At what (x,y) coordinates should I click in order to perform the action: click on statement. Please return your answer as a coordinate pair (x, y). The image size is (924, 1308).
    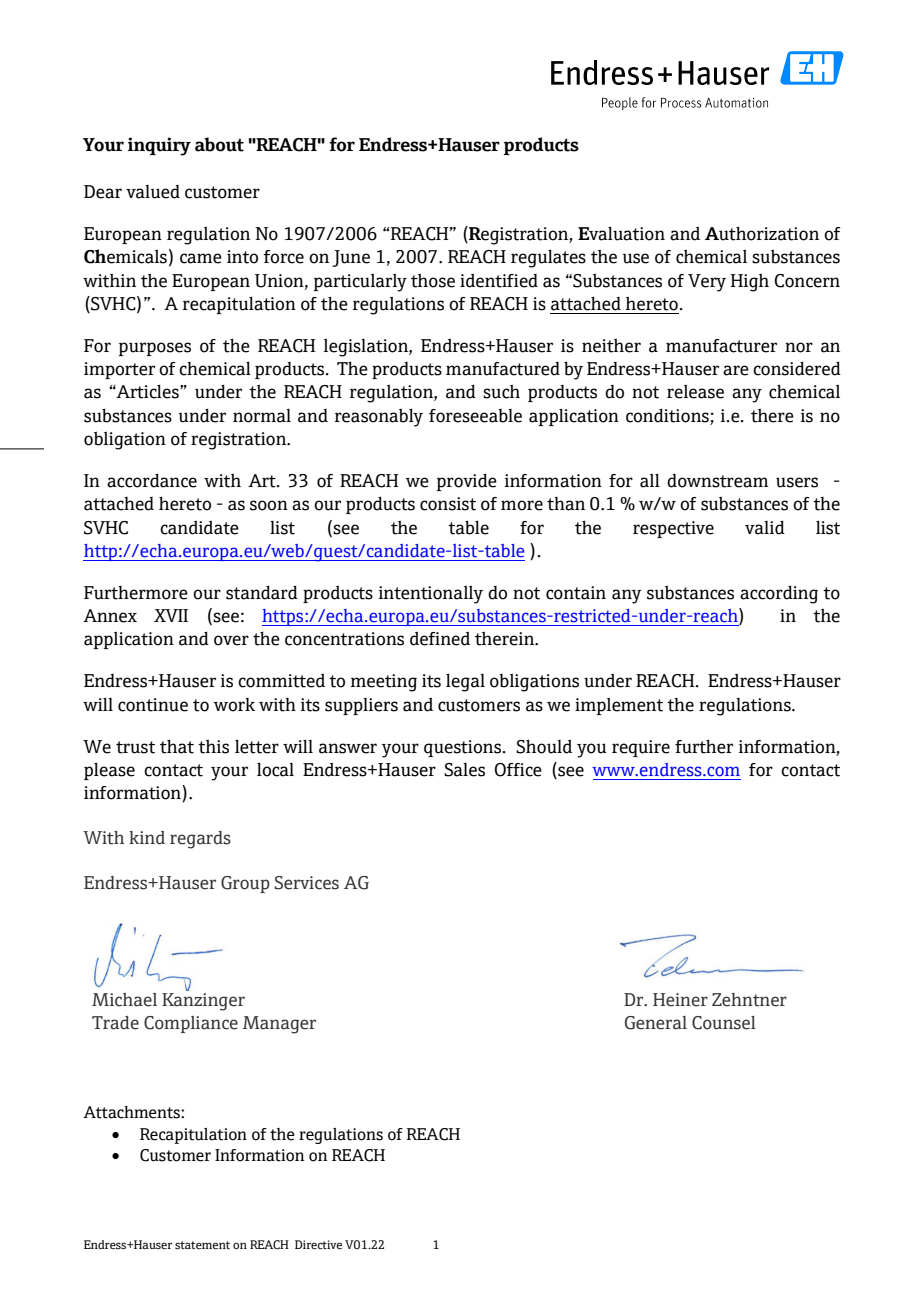
    Looking at the image, I should click on (202, 1245).
